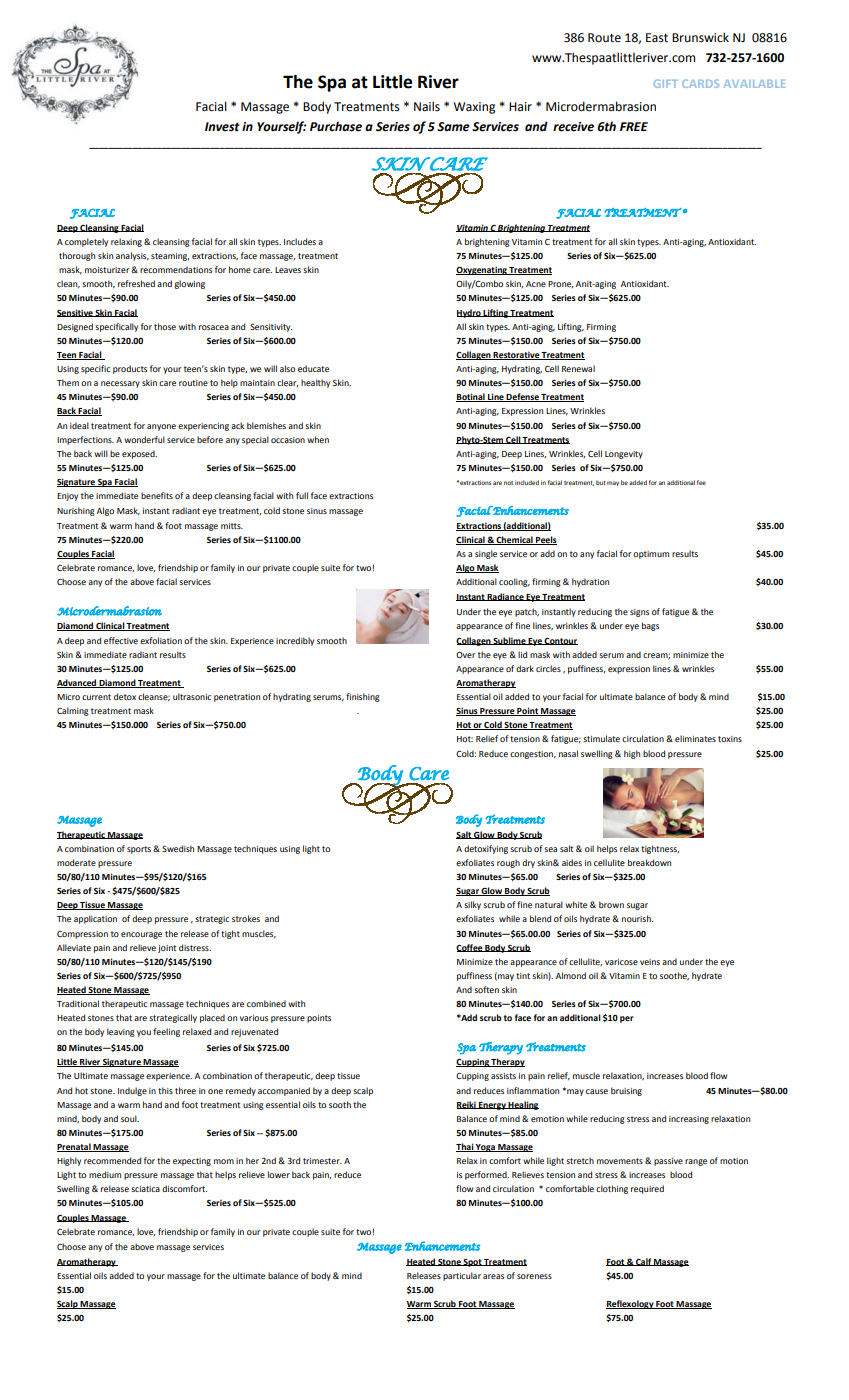  Describe the element at coordinates (145, 1189) in the screenshot. I see `sciatica` at that location.
